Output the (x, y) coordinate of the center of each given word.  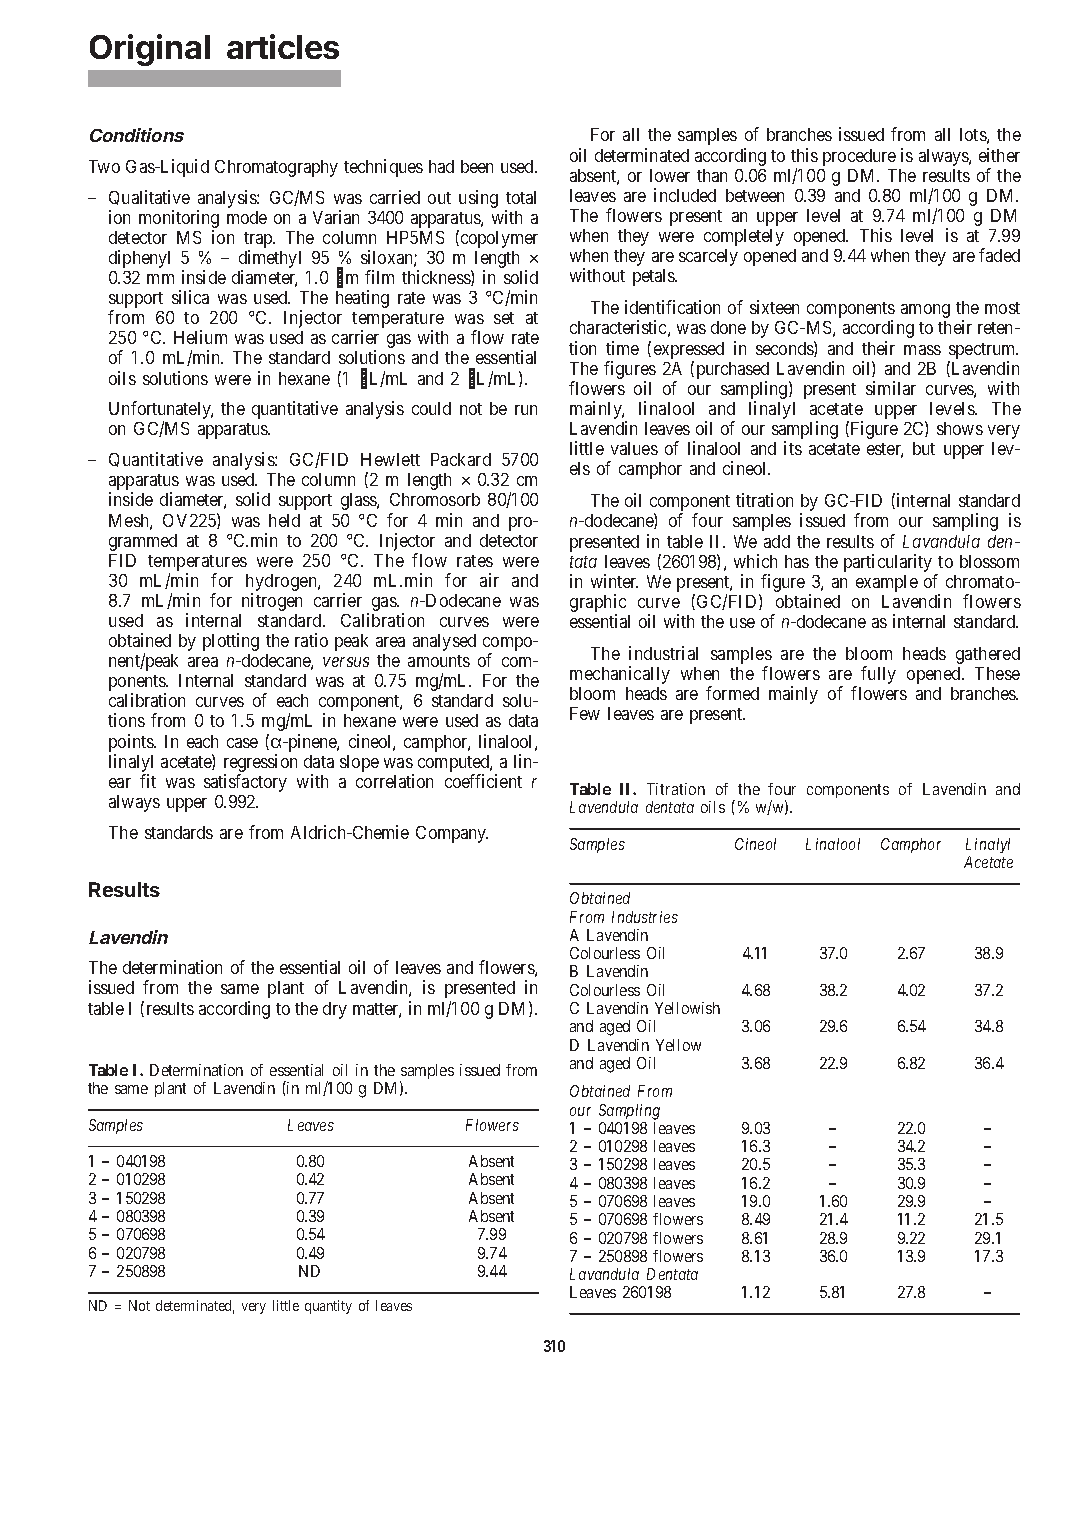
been (477, 166)
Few (585, 713)
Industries (645, 917)
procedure (859, 157)
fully (878, 675)
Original (150, 50)
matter (377, 1010)
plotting (231, 642)
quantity (328, 1307)
